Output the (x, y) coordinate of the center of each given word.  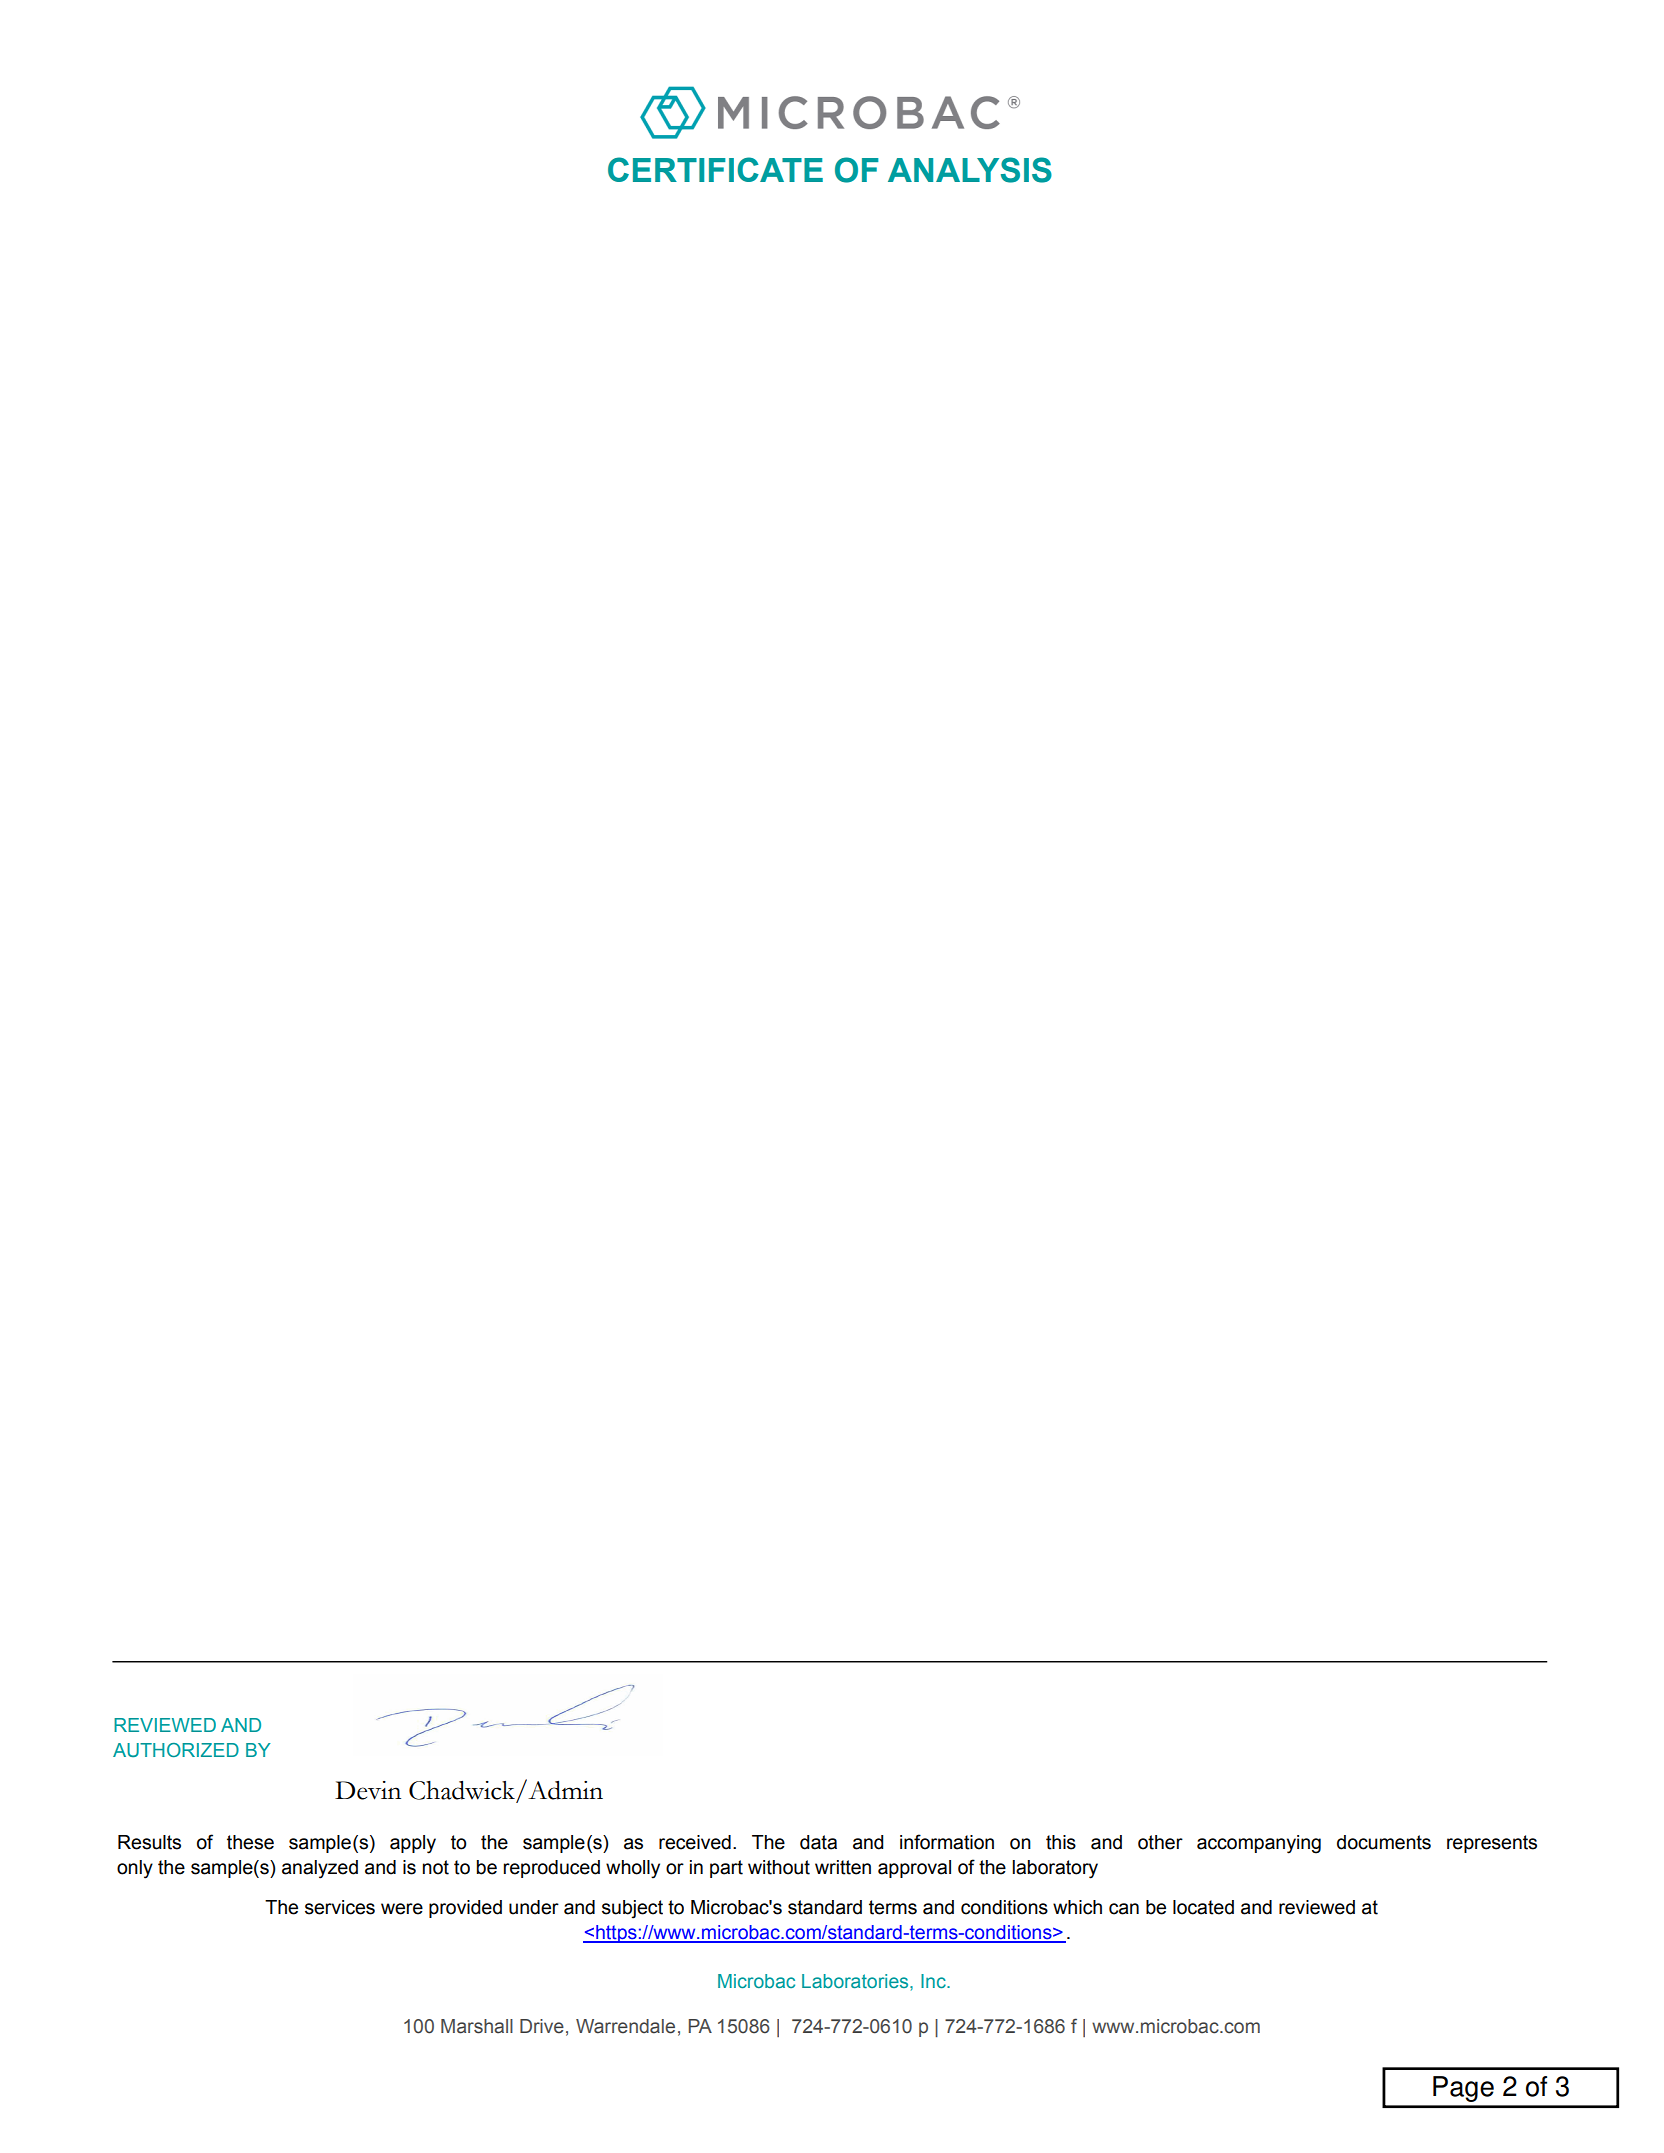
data (818, 1842)
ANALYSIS (970, 170)
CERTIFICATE (715, 169)
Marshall (477, 2026)
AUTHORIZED (176, 1750)
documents (1384, 1842)
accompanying (1259, 1844)
